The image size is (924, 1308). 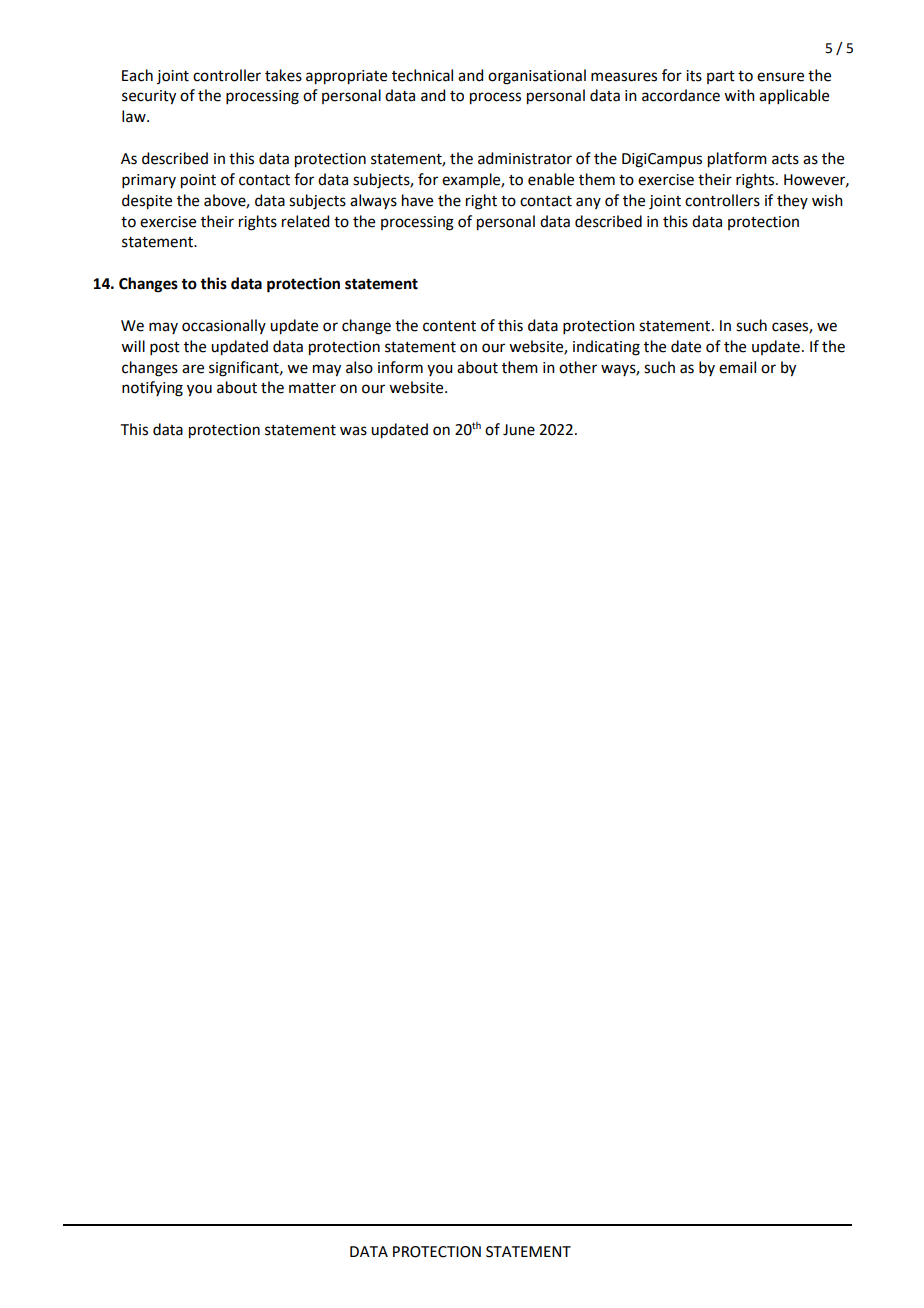 I want to click on indicating, so click(x=606, y=348).
